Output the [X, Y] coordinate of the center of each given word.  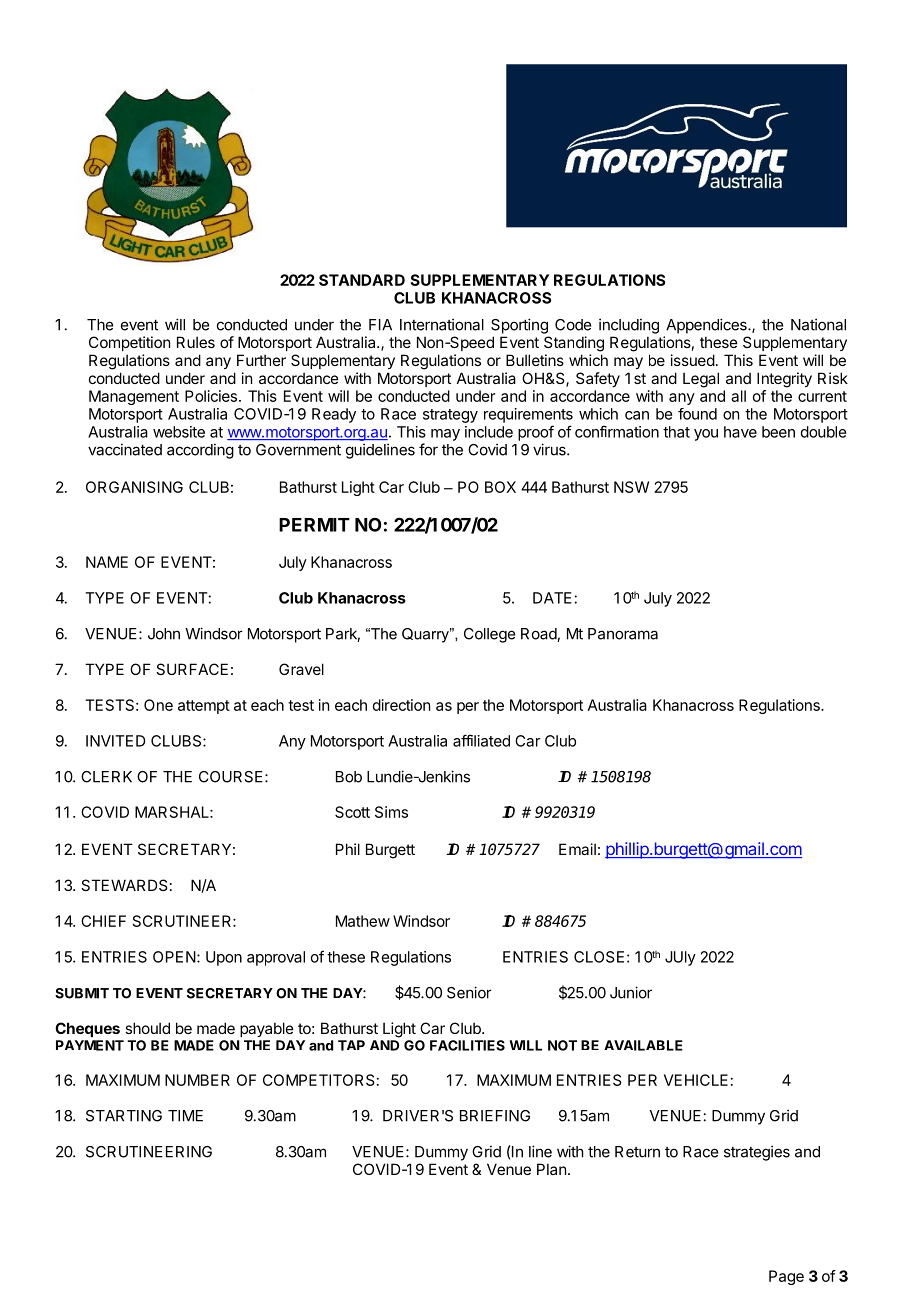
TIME [185, 1116]
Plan [551, 1169]
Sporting [519, 326]
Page [786, 1277]
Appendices [707, 326]
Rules [196, 342]
